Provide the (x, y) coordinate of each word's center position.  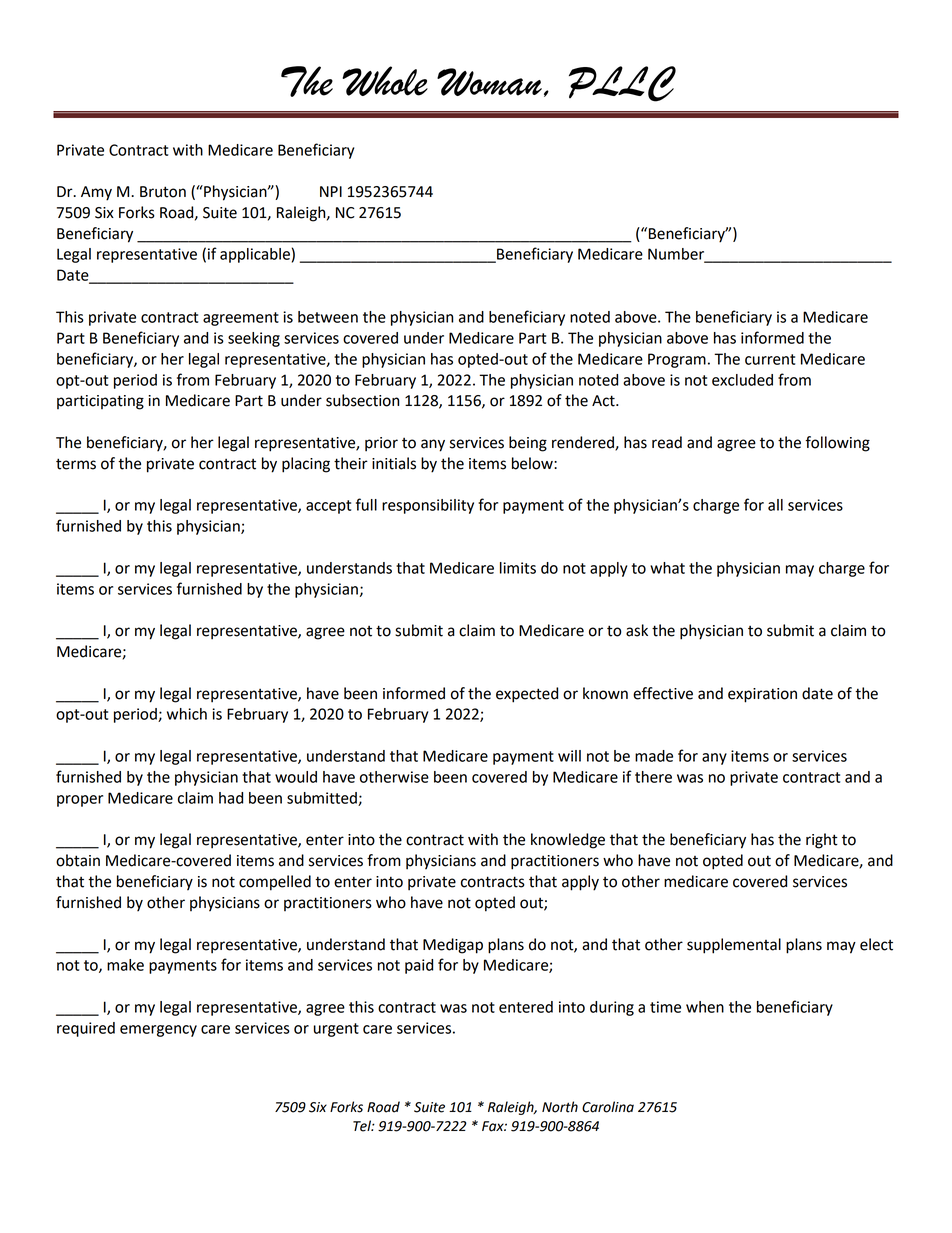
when (705, 1007)
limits (518, 568)
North (560, 1107)
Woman (489, 82)
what (667, 568)
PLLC (622, 84)
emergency (158, 1031)
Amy (96, 193)
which (187, 714)
